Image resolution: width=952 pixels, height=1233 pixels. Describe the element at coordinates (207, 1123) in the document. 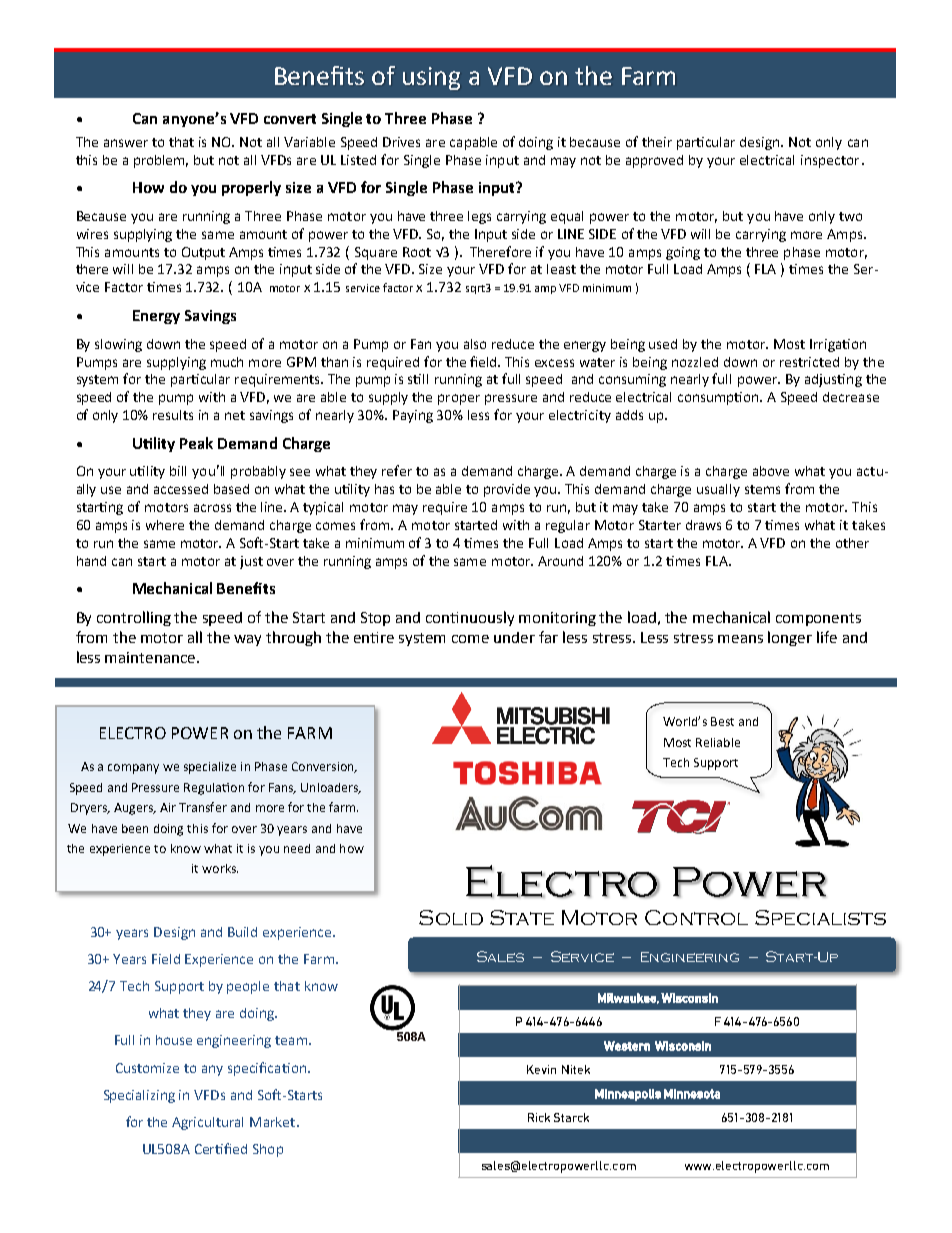

I see `Agricultural` at that location.
